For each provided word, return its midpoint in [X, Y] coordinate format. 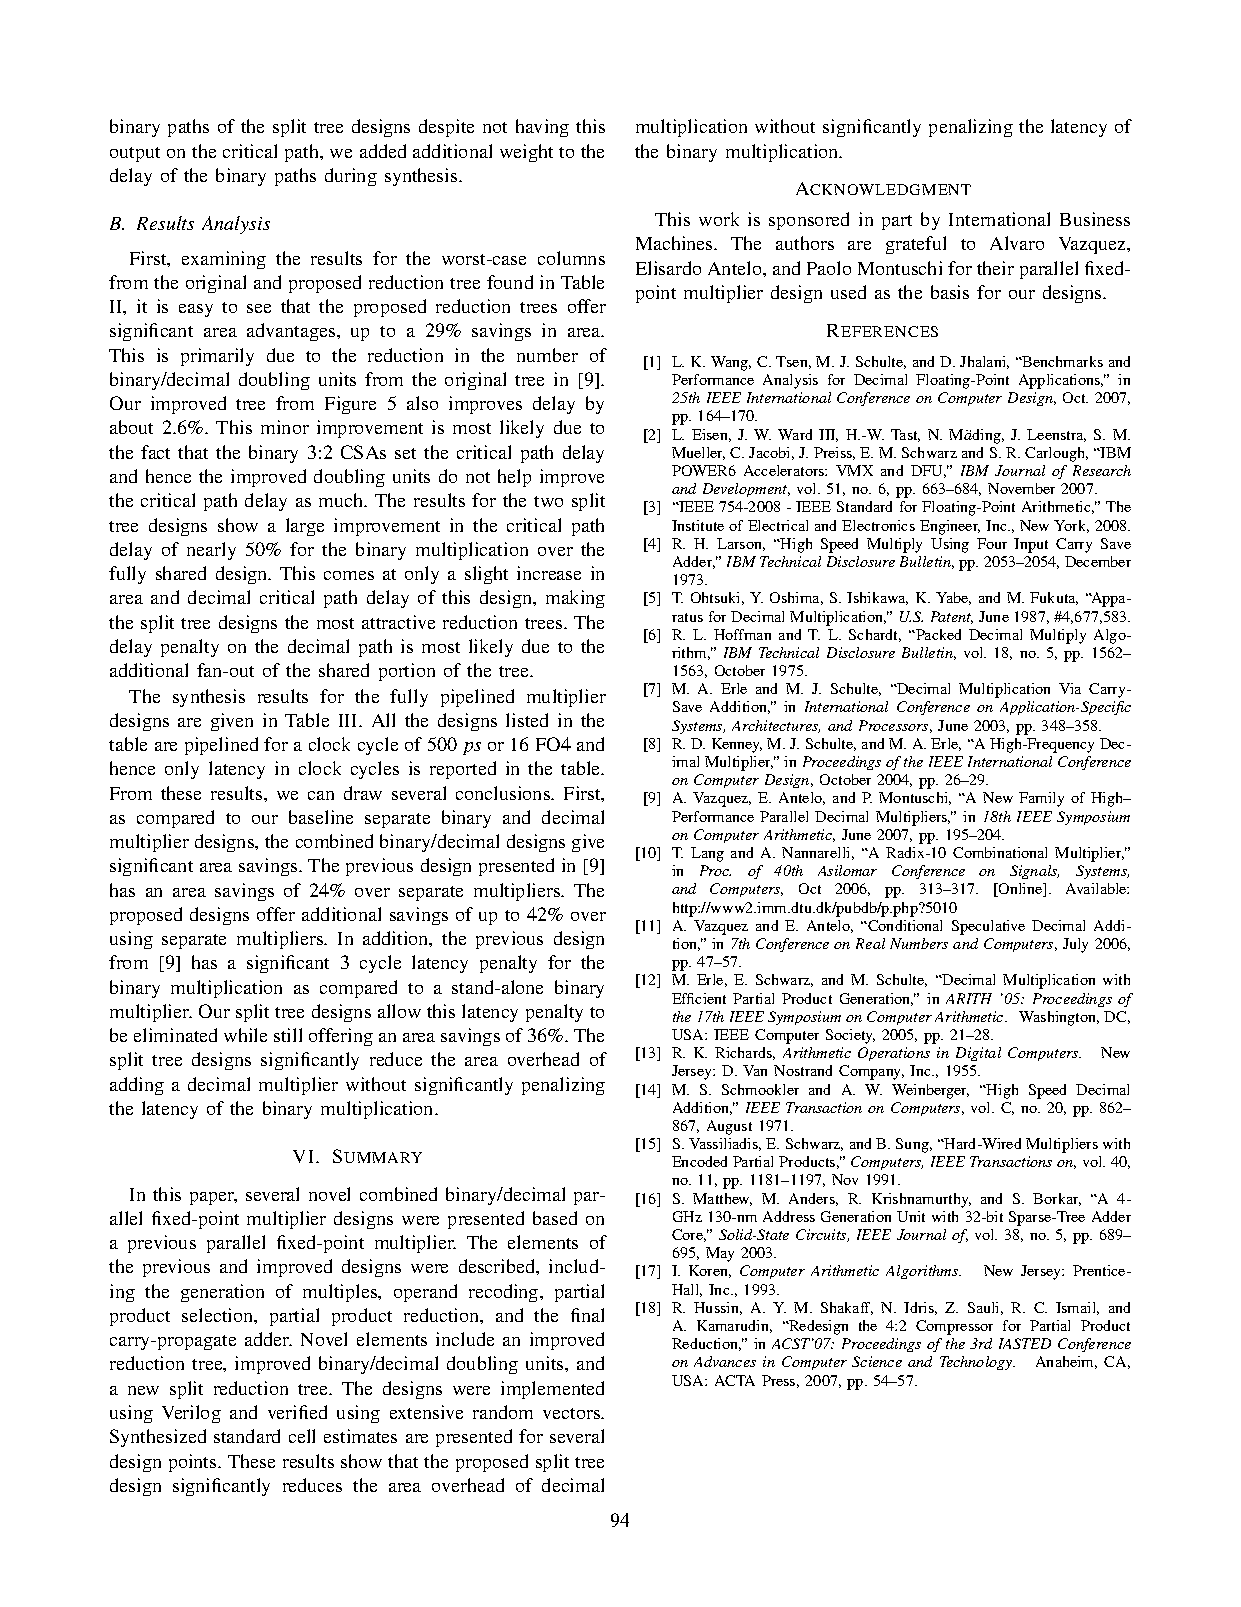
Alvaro [1017, 243]
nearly [211, 551]
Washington [1059, 1018]
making [575, 599]
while [245, 1035]
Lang [707, 854]
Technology [977, 1363]
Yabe [953, 598]
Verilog [191, 1414]
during [351, 177]
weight [526, 153]
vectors [573, 1413]
